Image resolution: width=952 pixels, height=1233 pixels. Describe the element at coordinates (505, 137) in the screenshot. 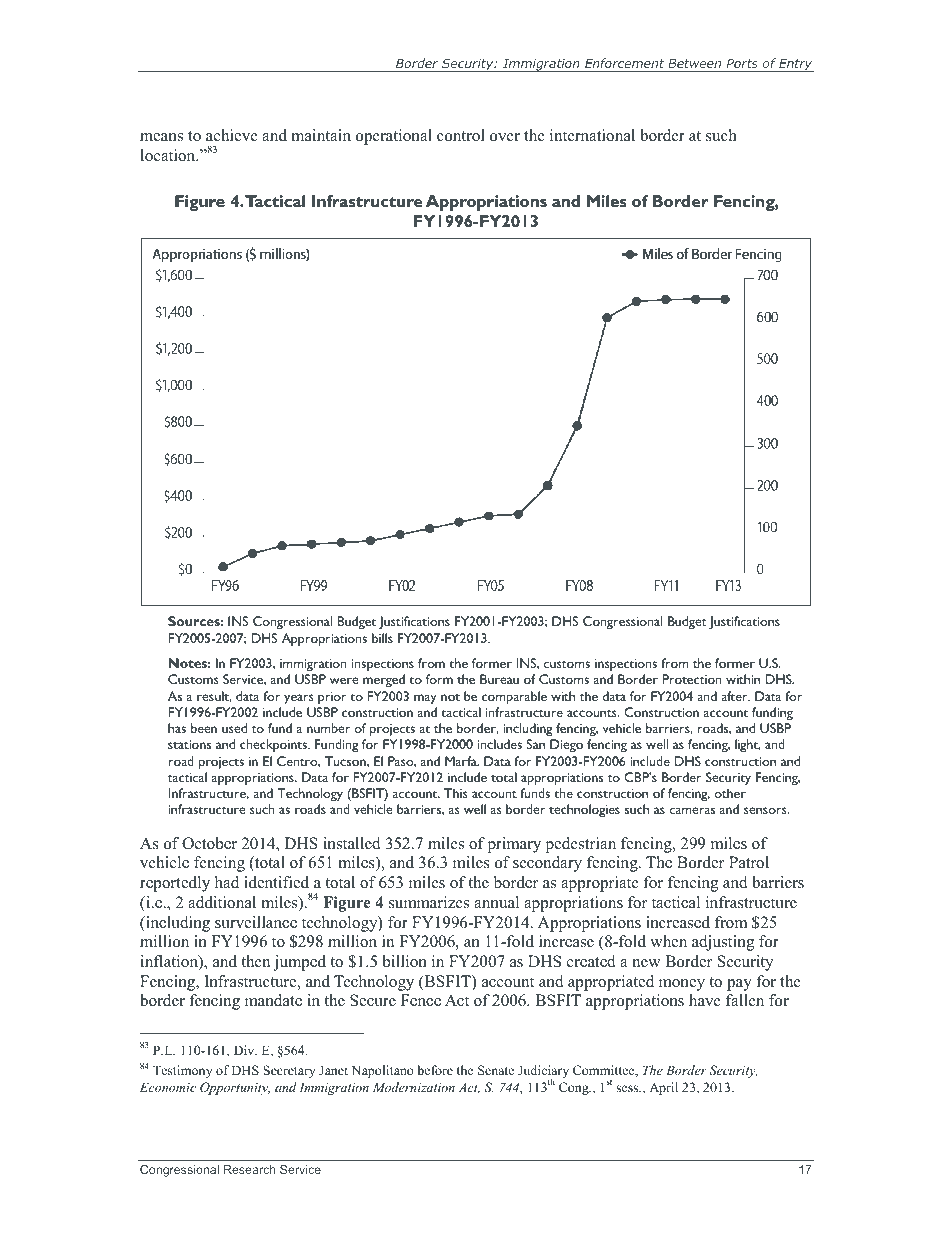

I see `over` at that location.
